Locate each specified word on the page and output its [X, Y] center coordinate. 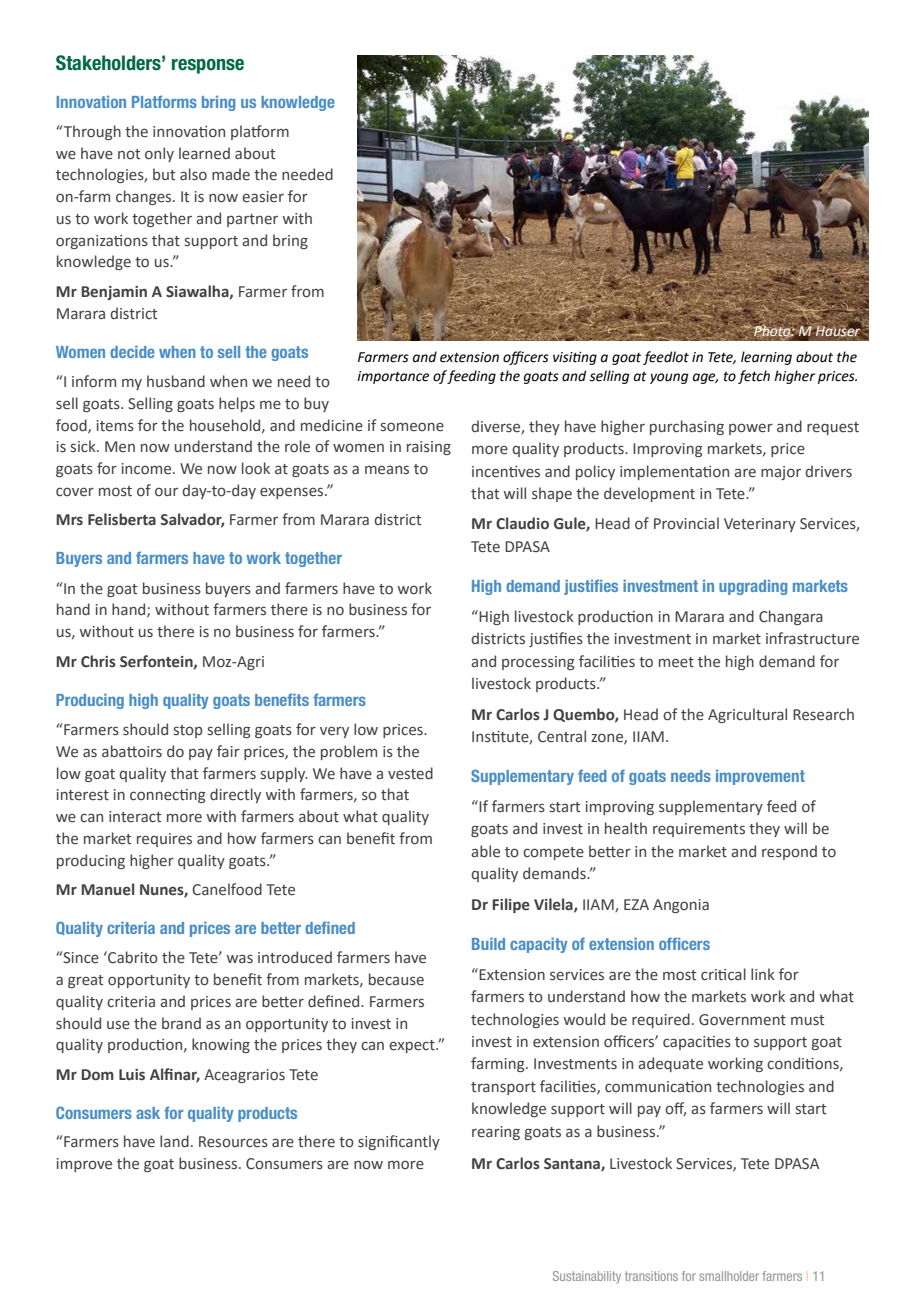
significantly [399, 1142]
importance [393, 377]
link [763, 974]
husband [176, 381]
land [174, 1141]
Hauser [839, 330]
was [240, 959]
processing [538, 663]
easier [263, 197]
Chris [98, 661]
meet [676, 662]
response [208, 66]
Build [488, 944]
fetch [754, 377]
